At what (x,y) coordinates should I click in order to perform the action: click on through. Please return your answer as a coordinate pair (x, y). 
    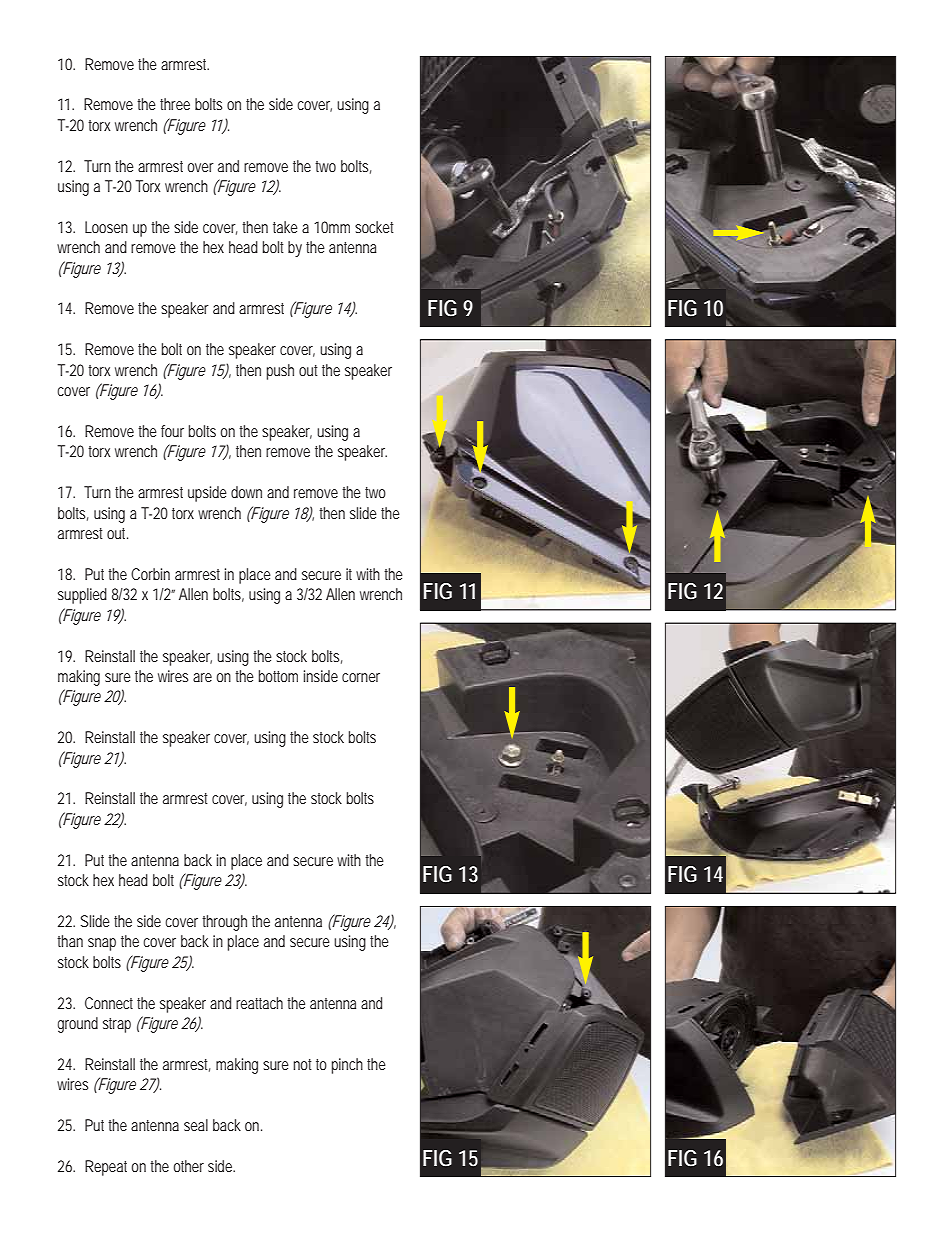
    Looking at the image, I should click on (224, 923).
